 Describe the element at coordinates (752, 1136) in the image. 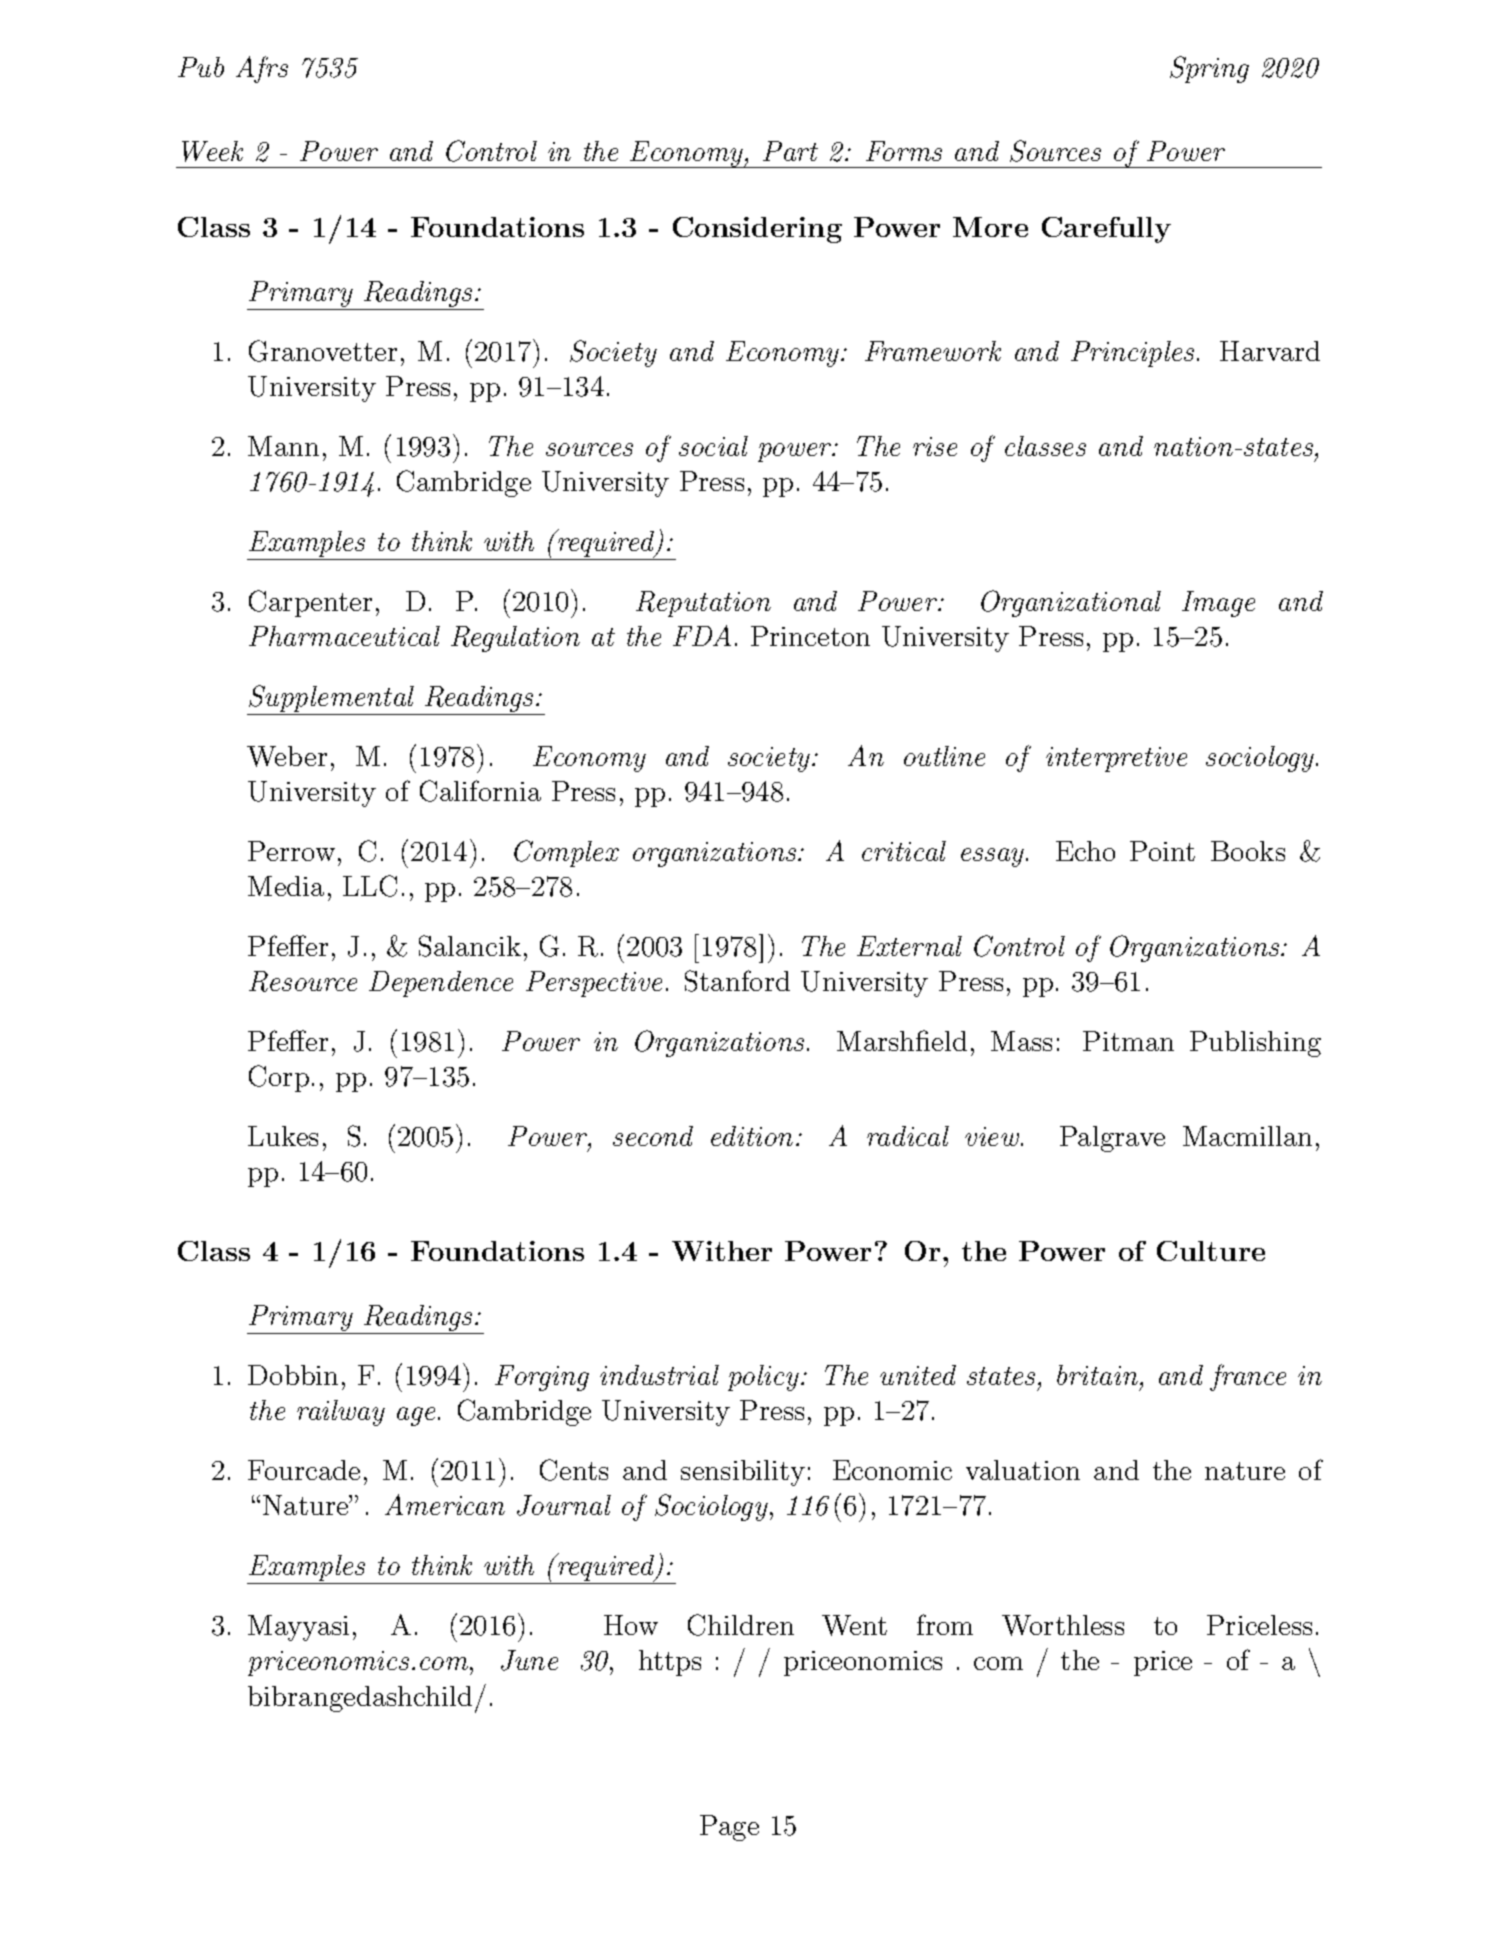

I see `edition` at that location.
